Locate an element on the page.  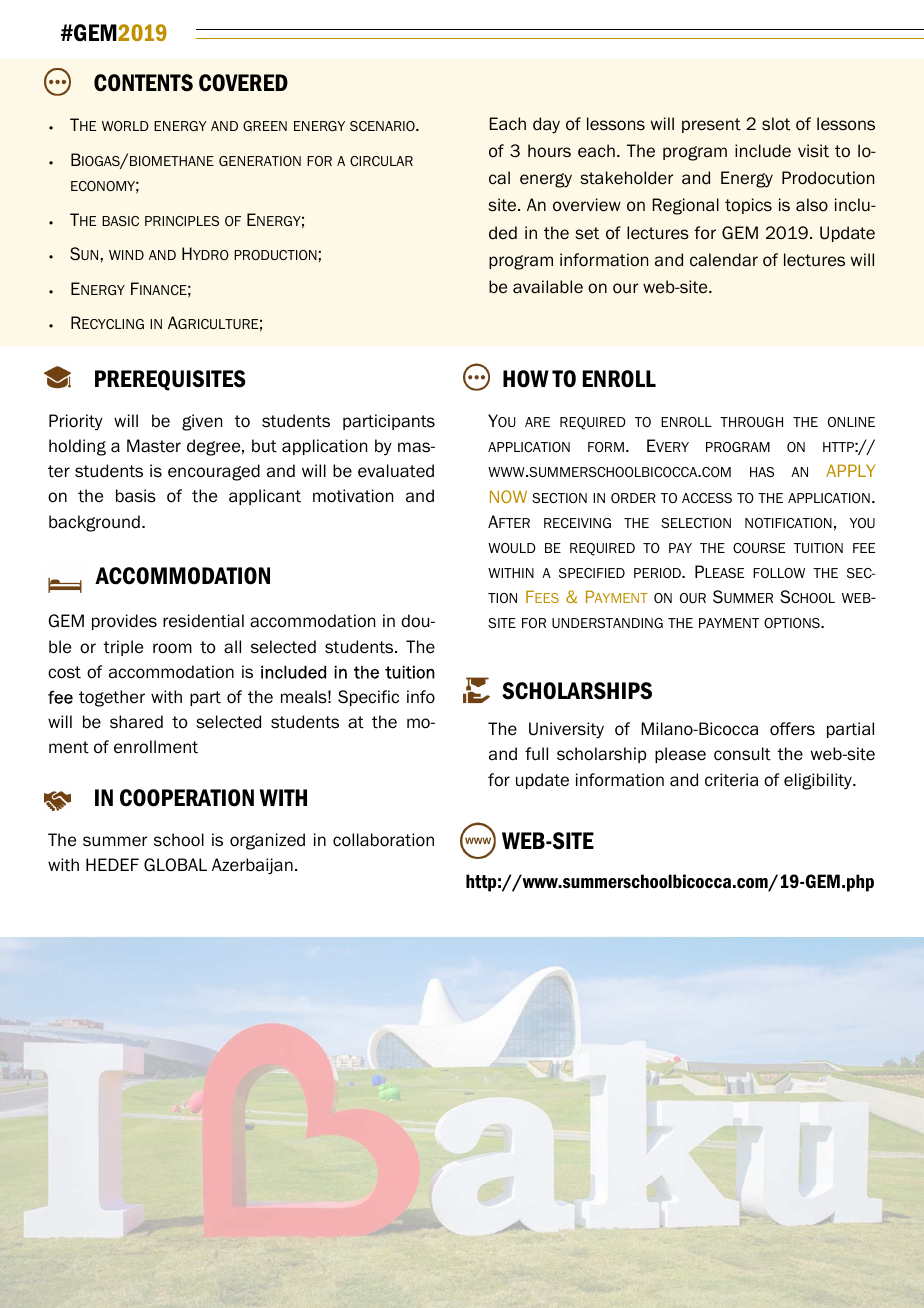
offers is located at coordinates (792, 729).
